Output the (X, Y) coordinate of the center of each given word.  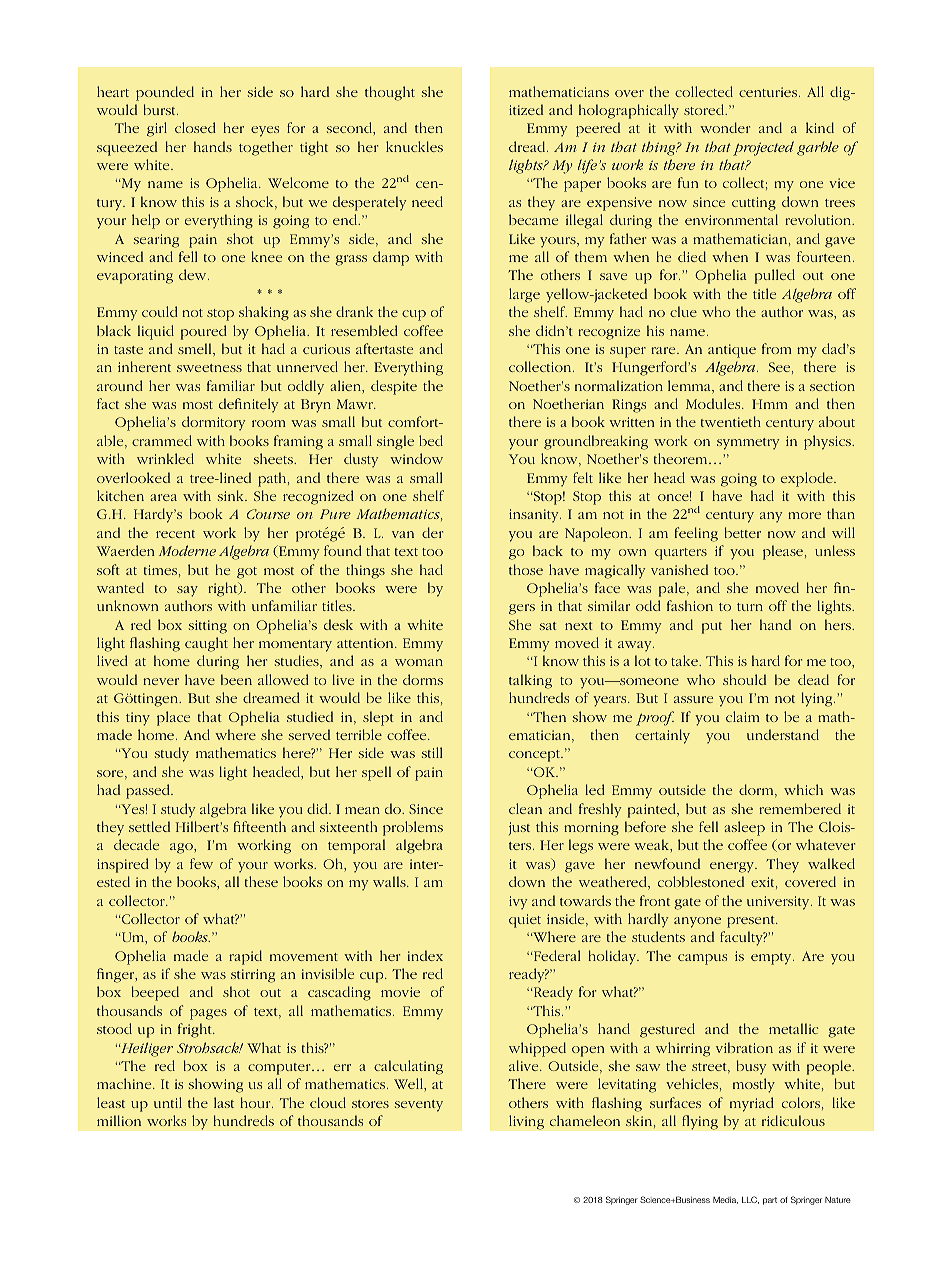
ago (182, 848)
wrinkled (165, 458)
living (526, 1122)
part (770, 1201)
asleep (744, 828)
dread (528, 146)
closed (195, 127)
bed (431, 440)
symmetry (748, 444)
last (224, 1102)
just (519, 828)
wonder (725, 127)
